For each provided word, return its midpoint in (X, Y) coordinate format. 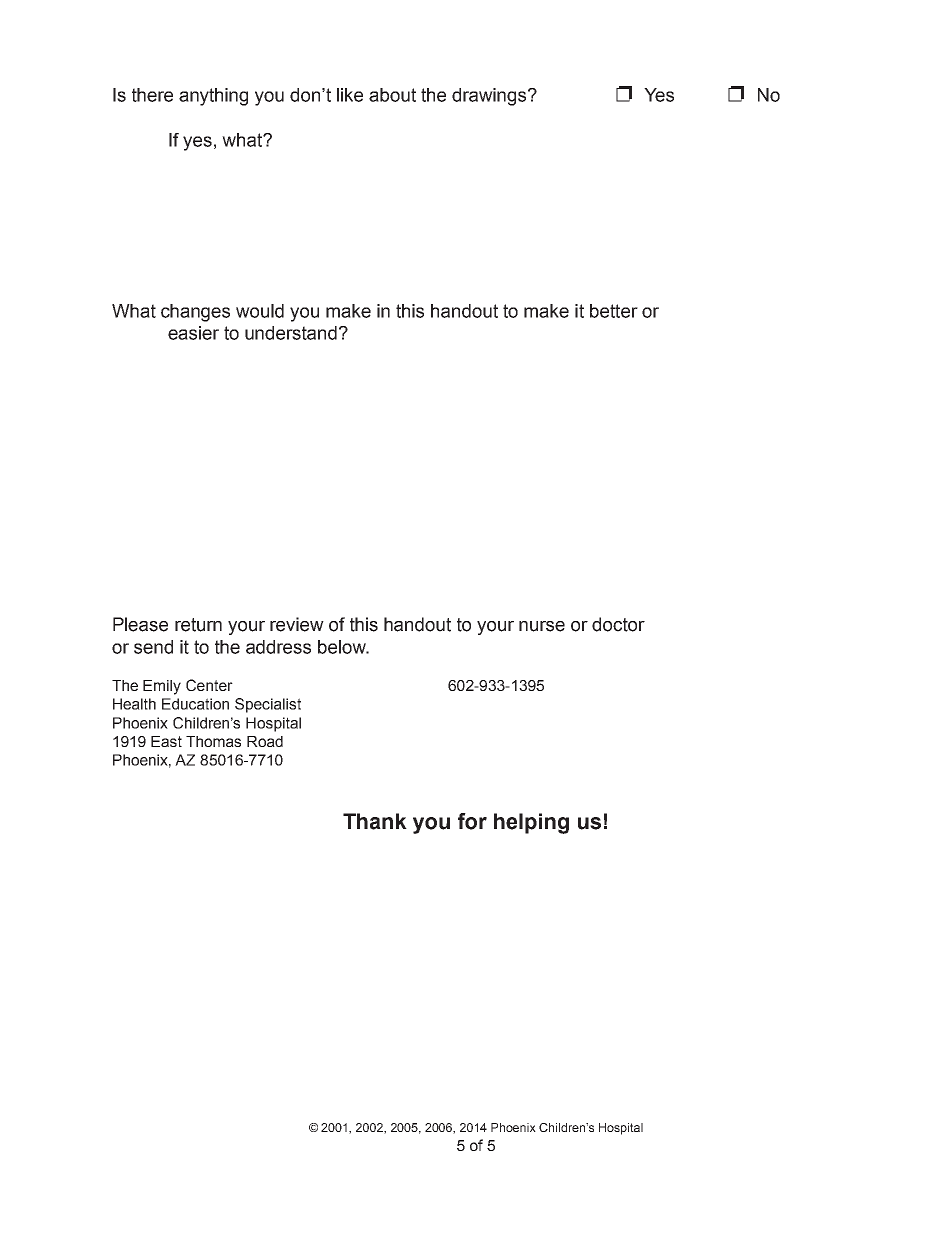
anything (213, 97)
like (350, 95)
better (614, 311)
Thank (375, 821)
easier (193, 333)
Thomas (213, 741)
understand (291, 333)
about (392, 95)
